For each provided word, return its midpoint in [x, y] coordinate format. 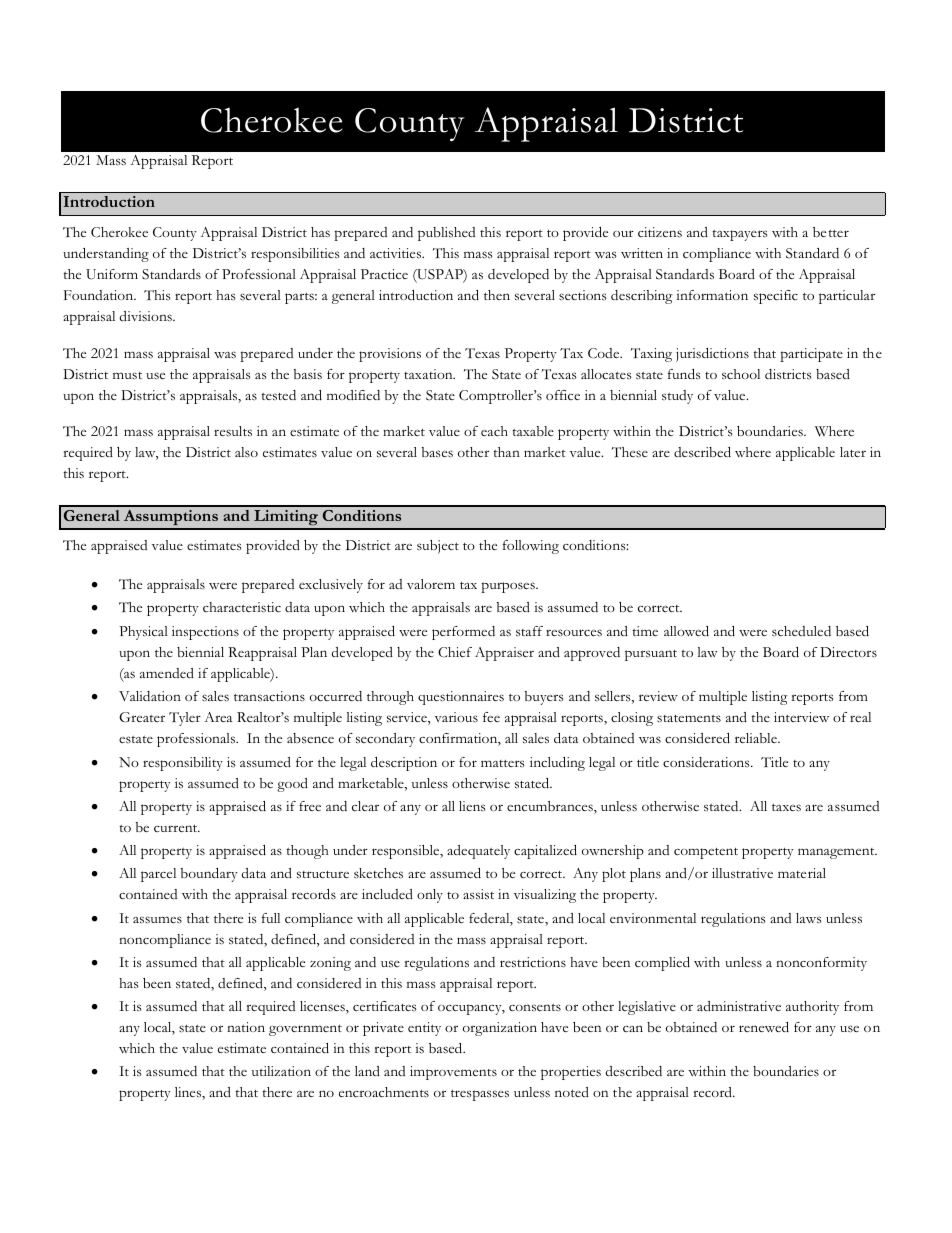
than [506, 452]
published [446, 234]
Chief [455, 652]
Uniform [112, 274]
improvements [453, 1073]
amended [167, 673]
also [246, 452]
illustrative [742, 873]
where [753, 452]
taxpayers [740, 235]
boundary [209, 875]
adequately [478, 852]
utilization [281, 1071]
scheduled [801, 631]
